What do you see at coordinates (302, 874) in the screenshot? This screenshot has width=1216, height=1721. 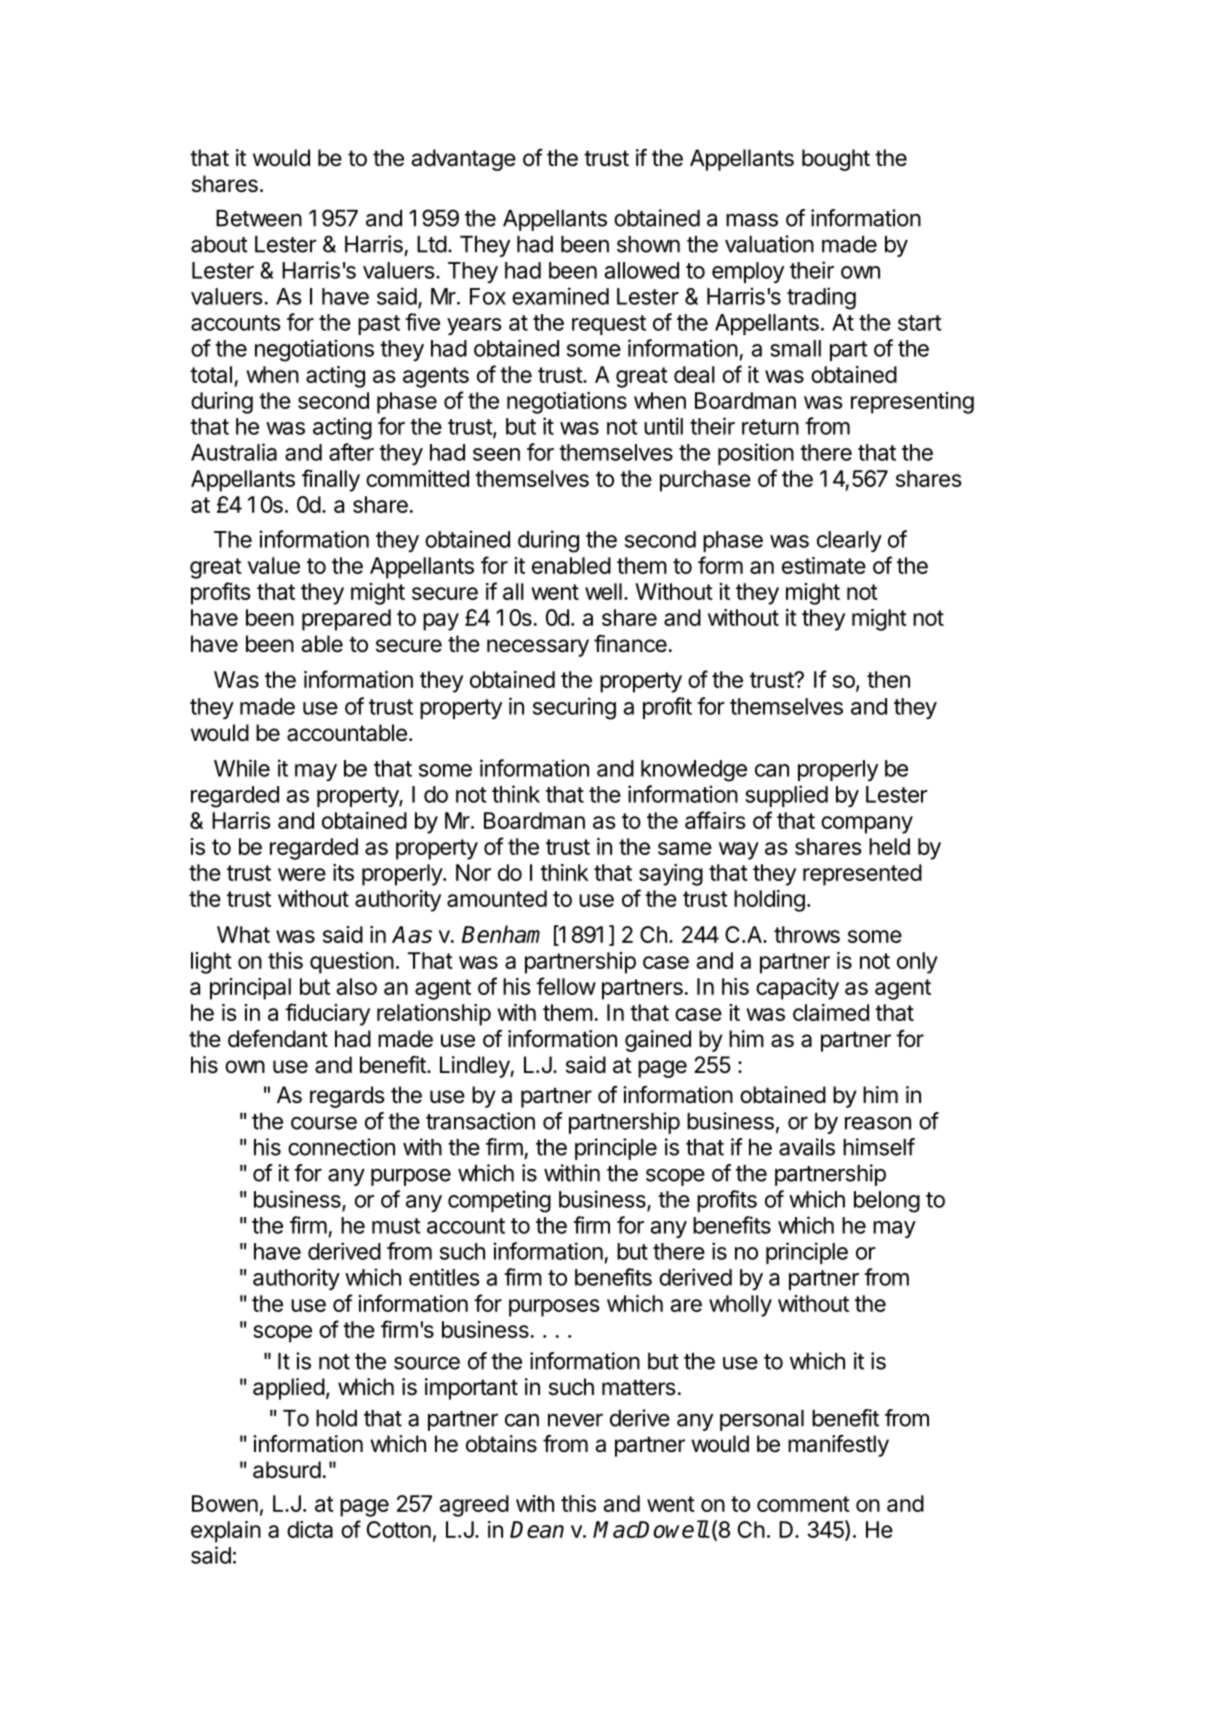 I see `were` at bounding box center [302, 874].
